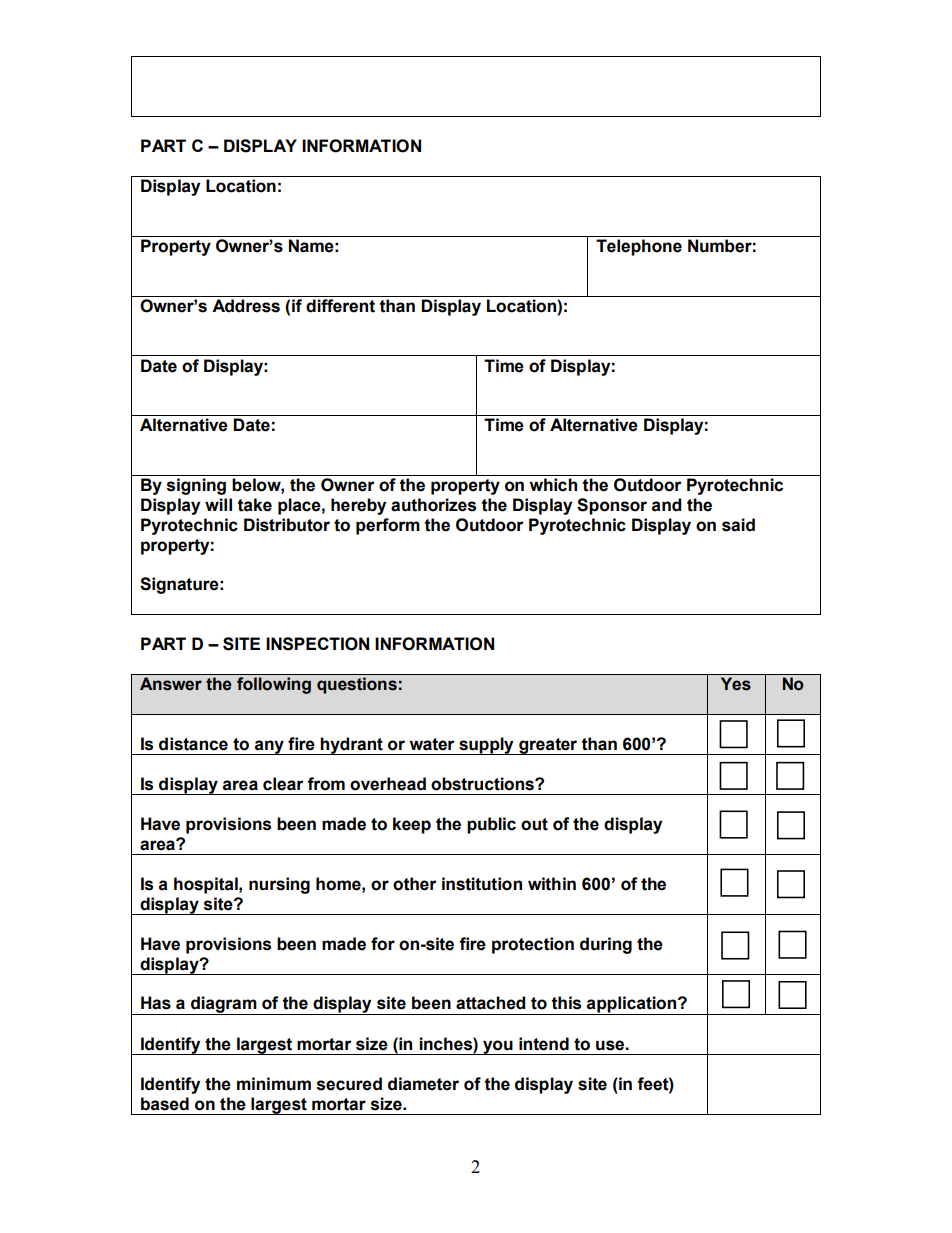 This document has height=1233, width=952. Describe the element at coordinates (639, 247) in the document. I see `Telephone` at that location.
